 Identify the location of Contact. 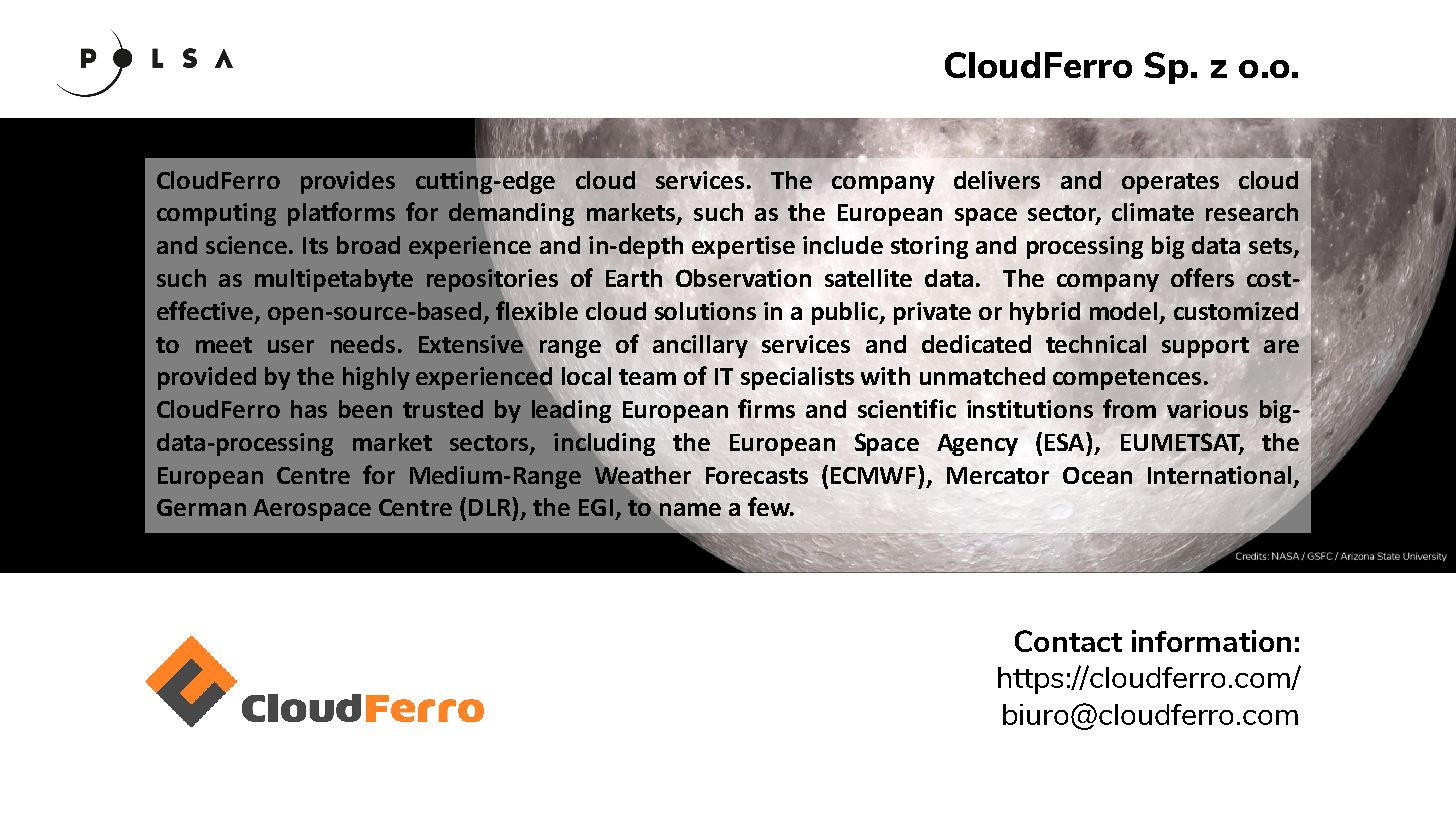
(1068, 641).
